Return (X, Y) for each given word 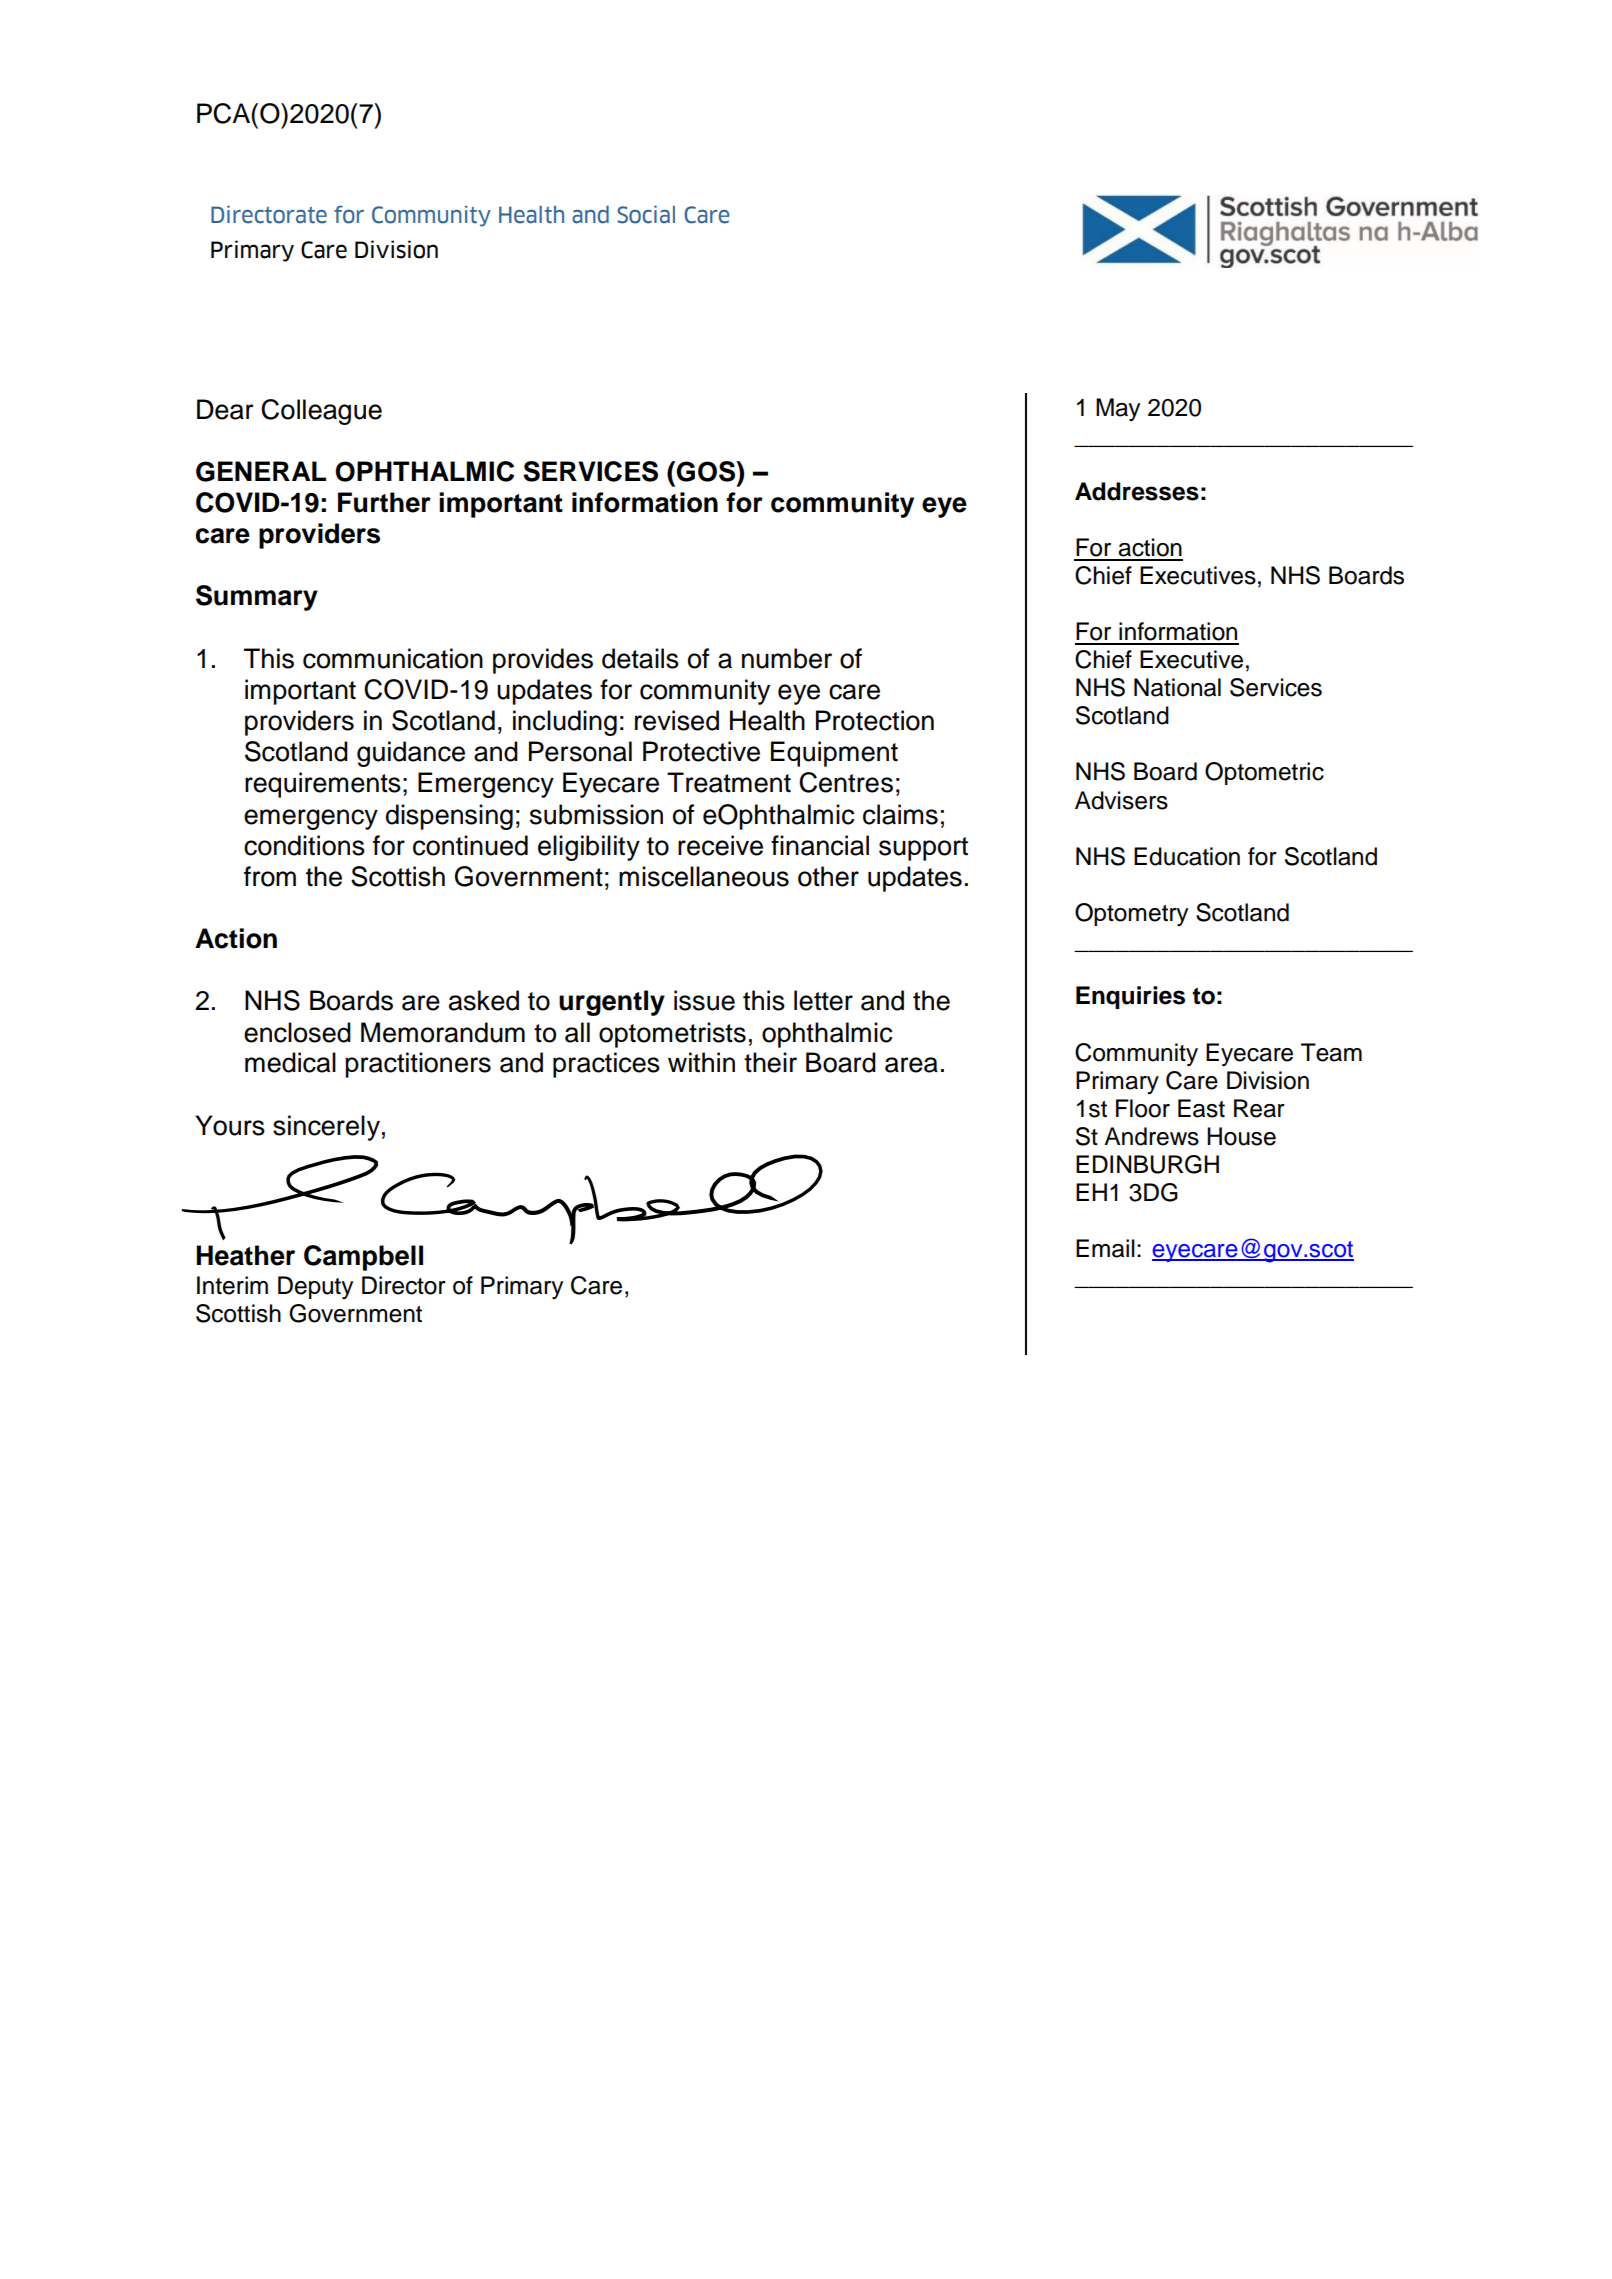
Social (646, 214)
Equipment (834, 754)
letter (823, 1000)
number (787, 658)
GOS (707, 471)
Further (384, 502)
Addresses (1137, 491)
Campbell (363, 1258)
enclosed (297, 1032)
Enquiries (1130, 997)
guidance (411, 754)
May (1118, 410)
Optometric (1264, 773)
